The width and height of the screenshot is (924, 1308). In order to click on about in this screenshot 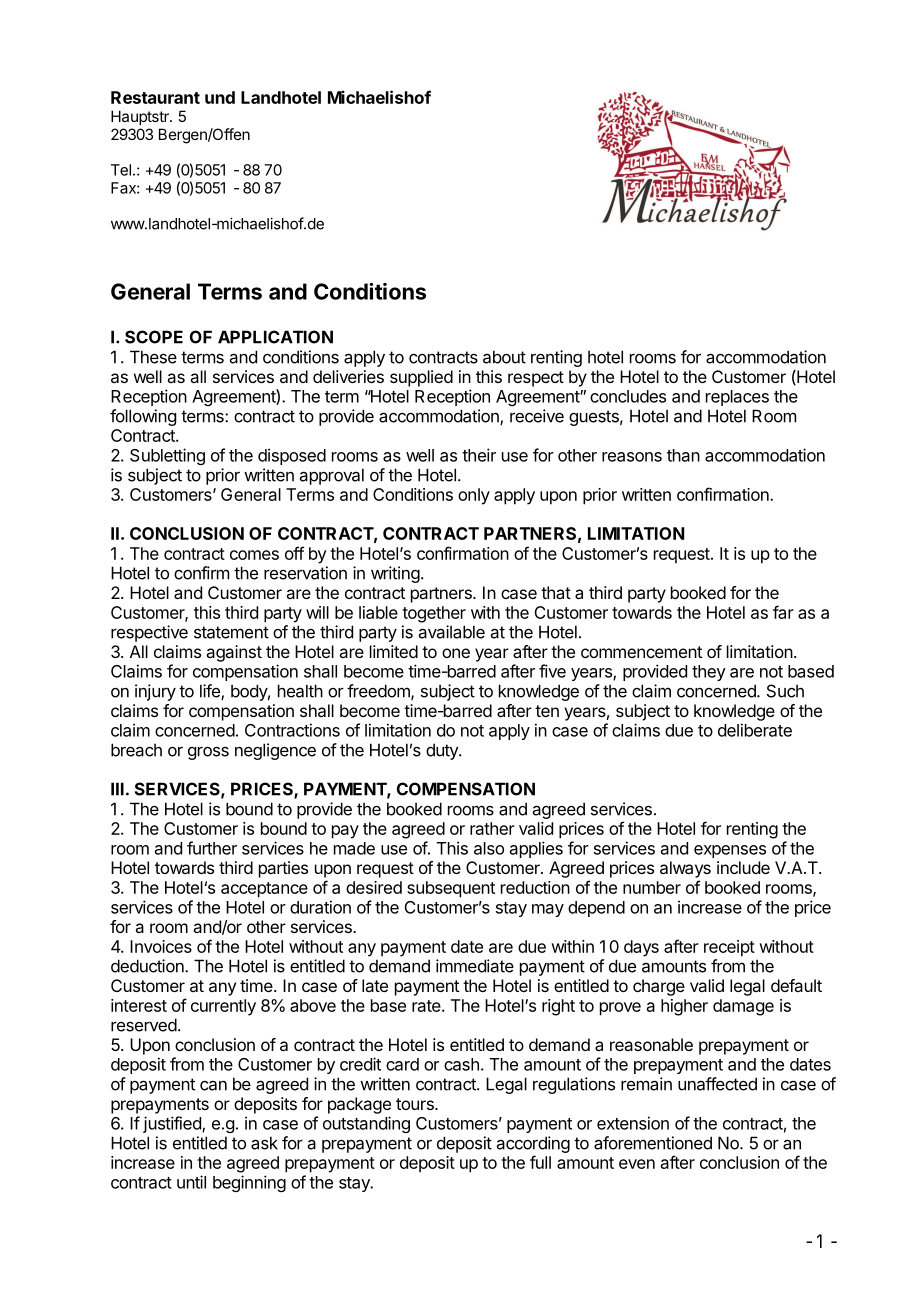, I will do `click(504, 357)`.
